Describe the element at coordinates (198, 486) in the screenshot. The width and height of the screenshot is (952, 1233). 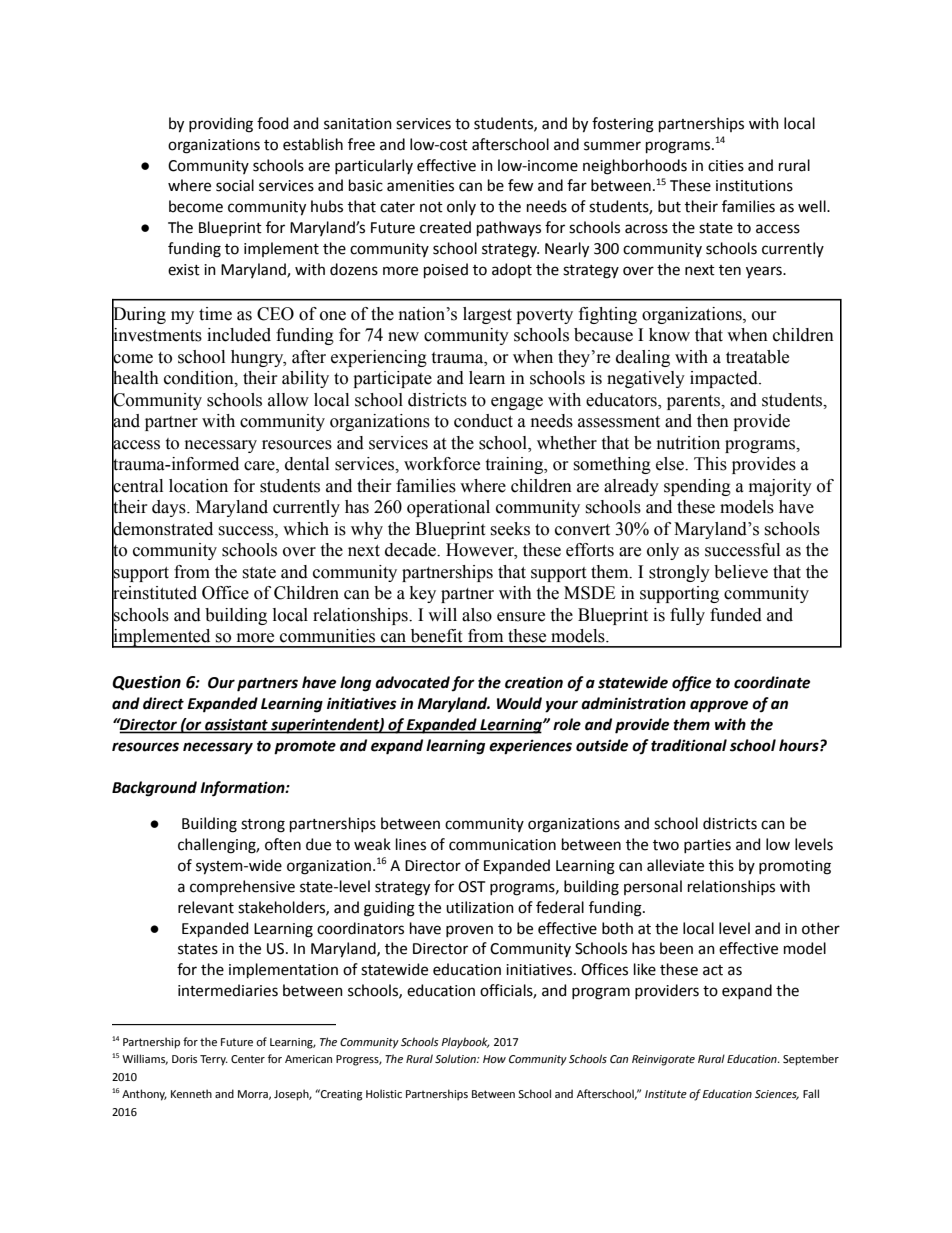
I see `location` at that location.
